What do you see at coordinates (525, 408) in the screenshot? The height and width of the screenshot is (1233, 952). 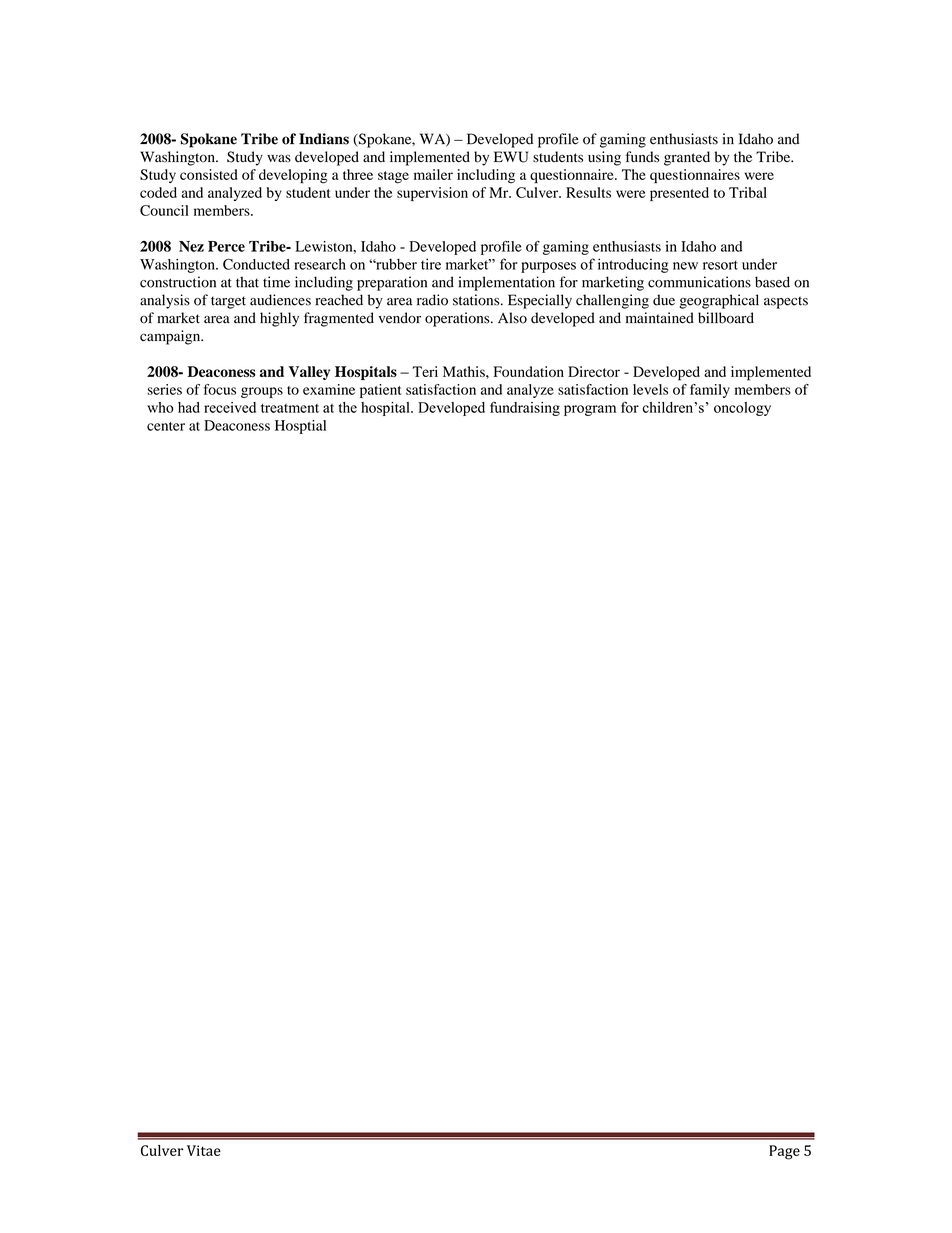 I see `fundraising` at bounding box center [525, 408].
